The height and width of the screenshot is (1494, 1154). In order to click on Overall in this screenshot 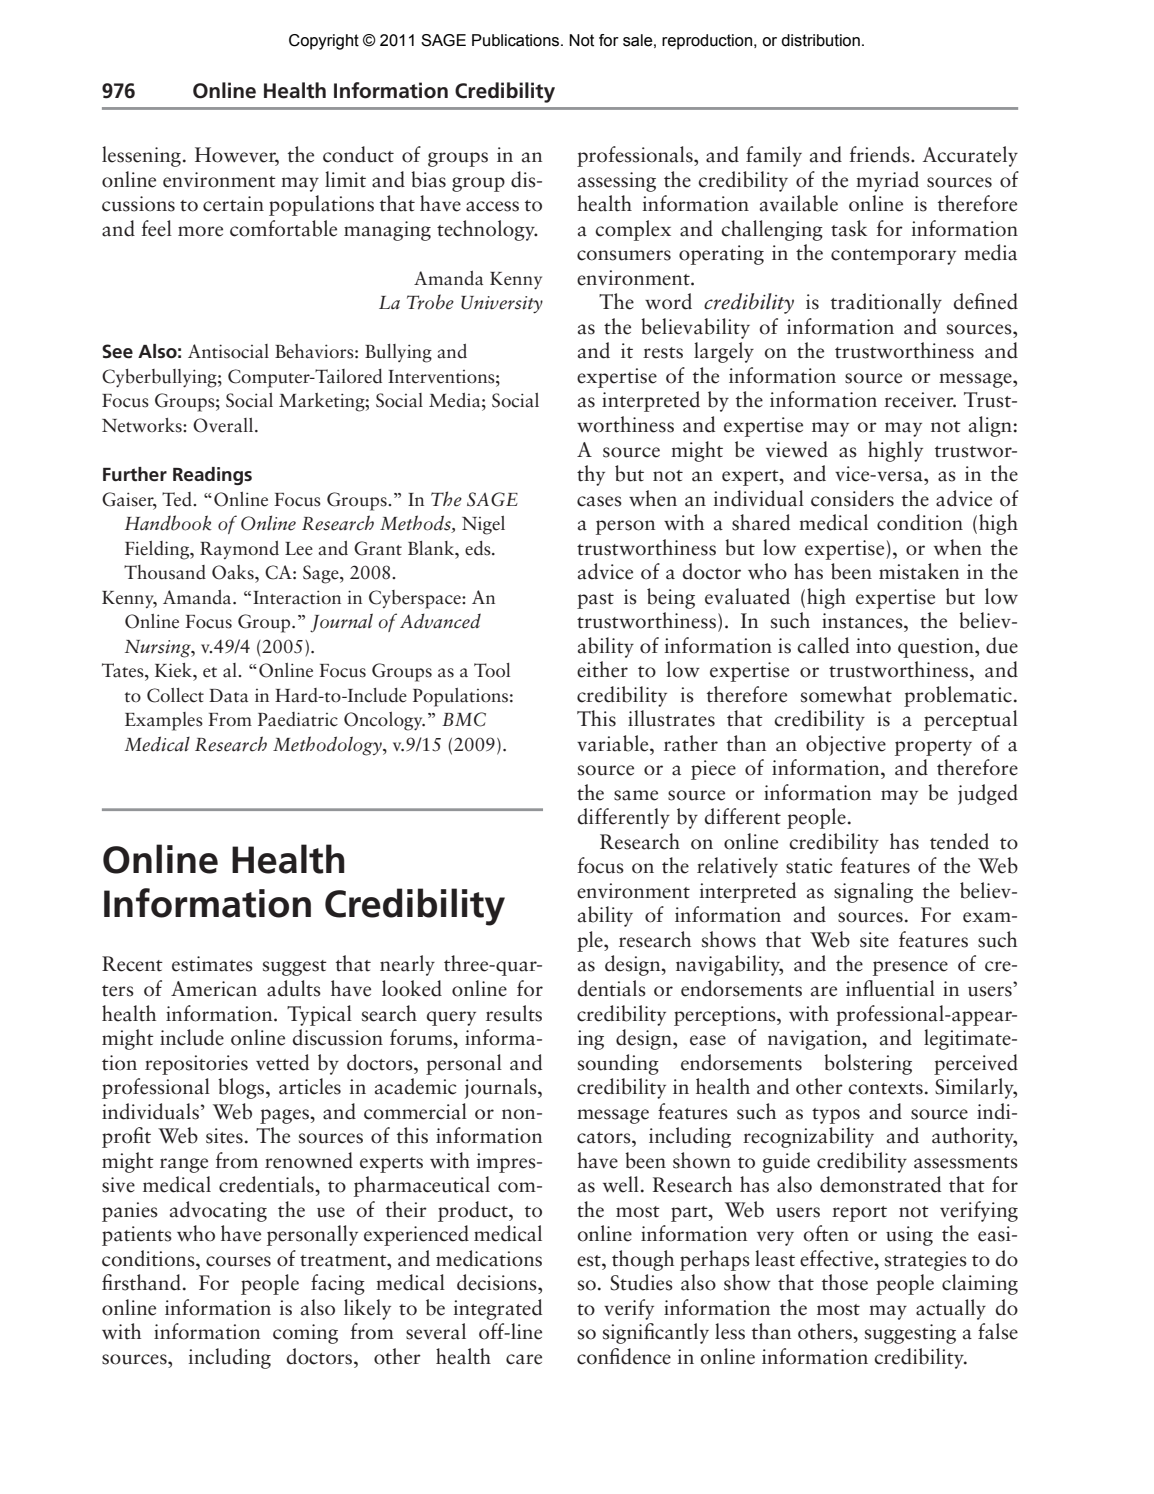, I will do `click(224, 425)`.
